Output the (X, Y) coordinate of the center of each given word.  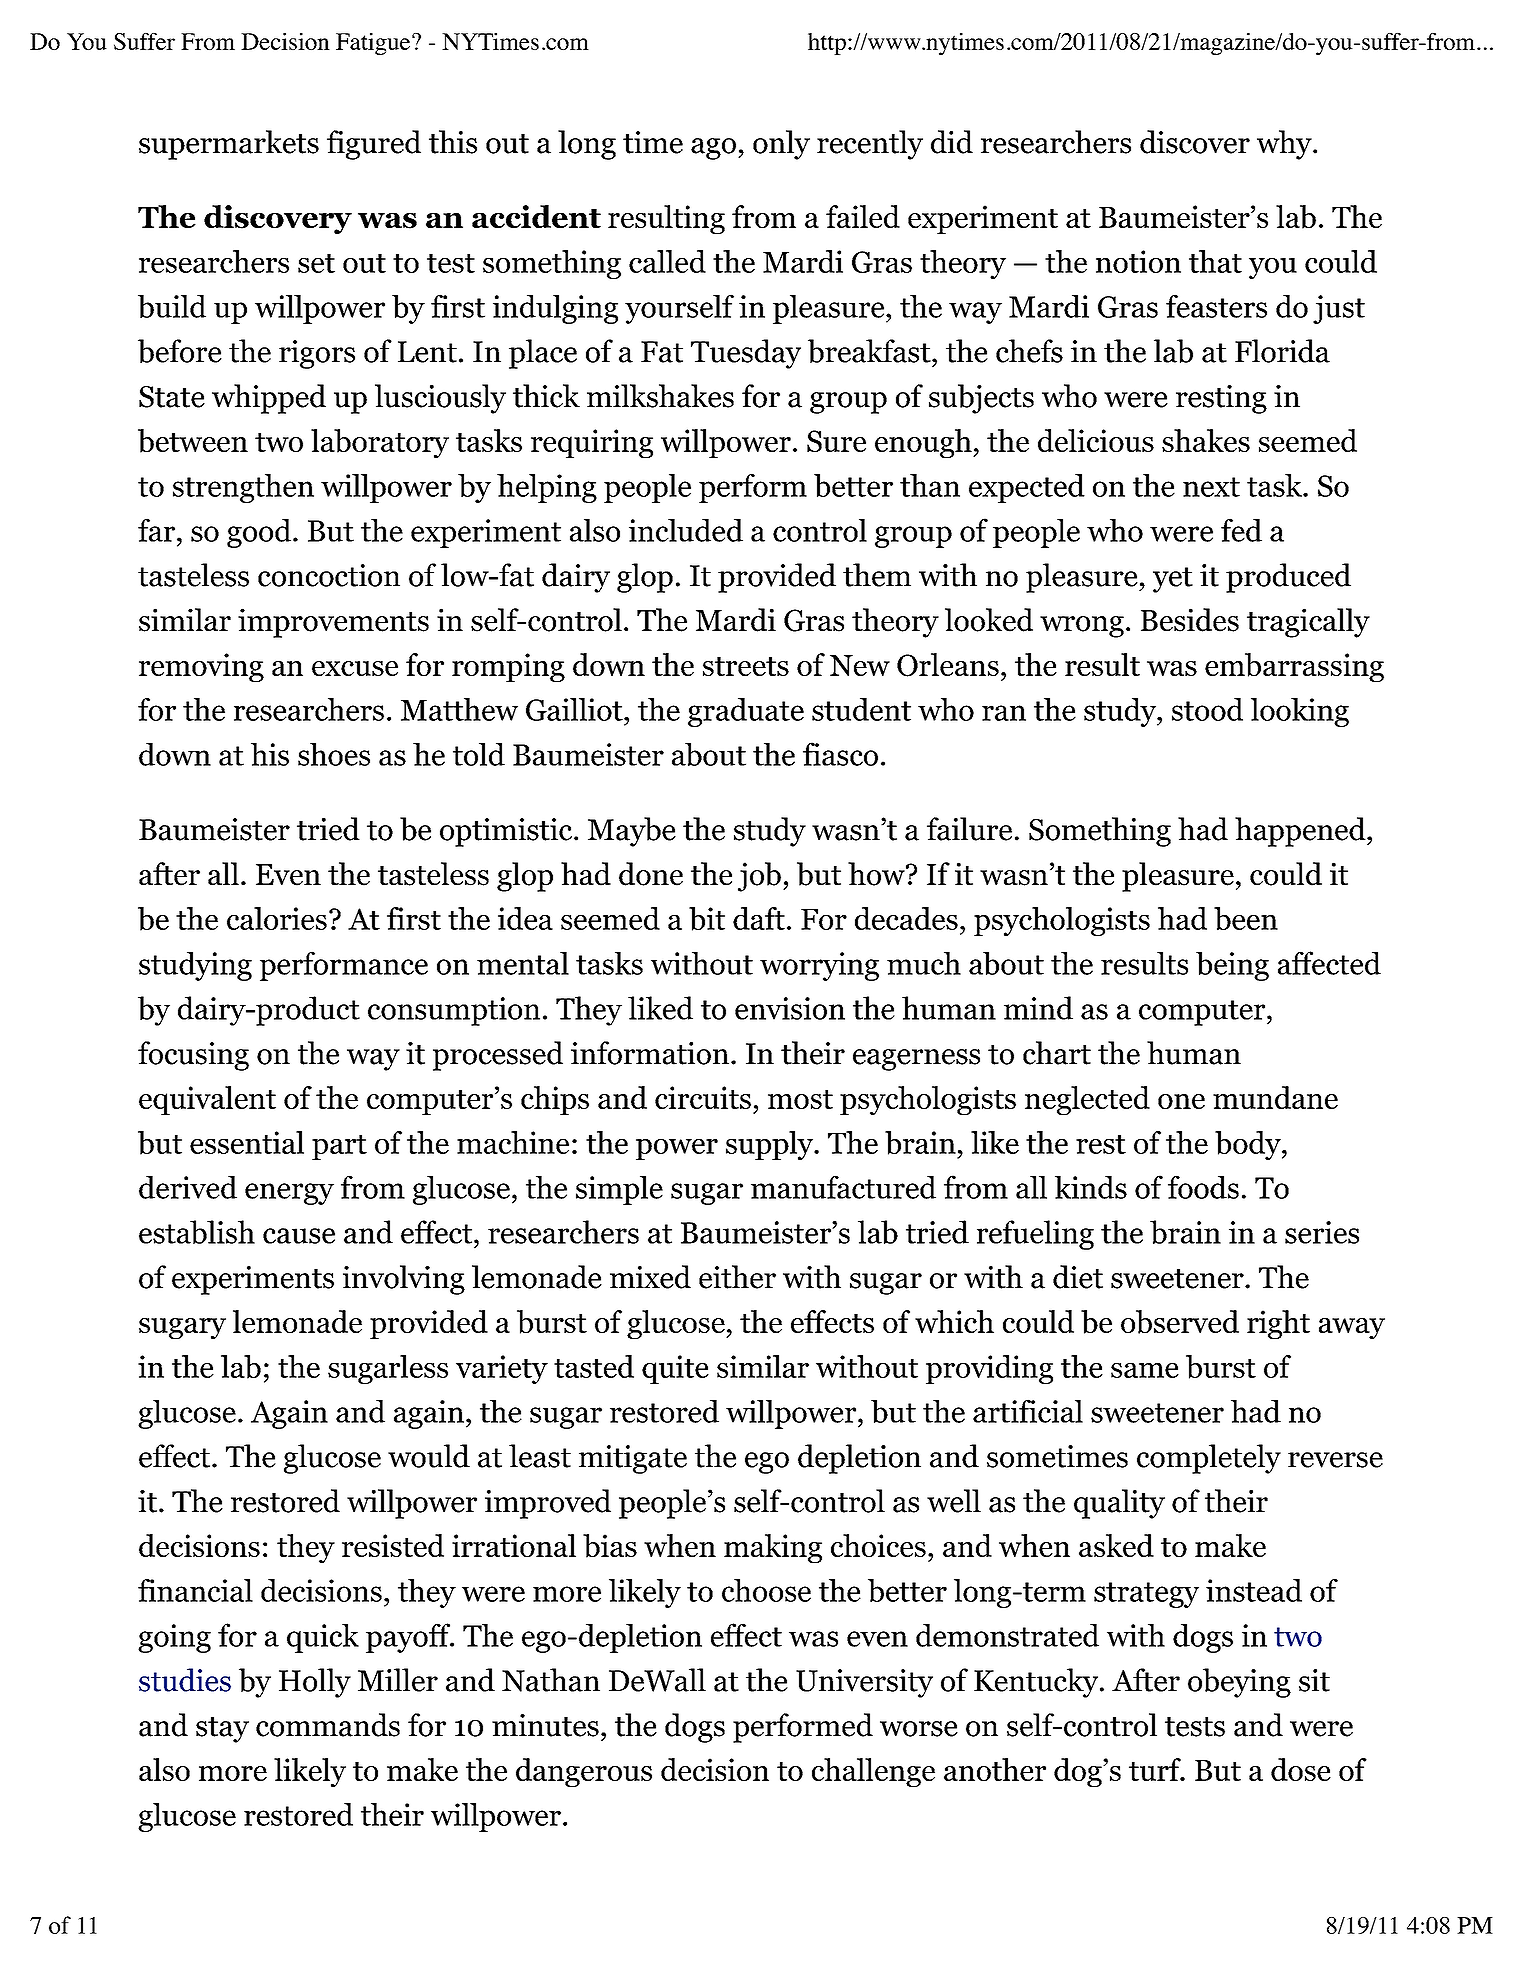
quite (675, 1369)
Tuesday (746, 354)
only (781, 145)
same (1145, 1370)
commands (328, 1725)
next (1211, 487)
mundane (1275, 1097)
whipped (269, 399)
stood (1207, 709)
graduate (746, 712)
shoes (334, 754)
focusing (193, 1056)
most (800, 1099)
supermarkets (229, 145)
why (1285, 145)
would (429, 1456)
